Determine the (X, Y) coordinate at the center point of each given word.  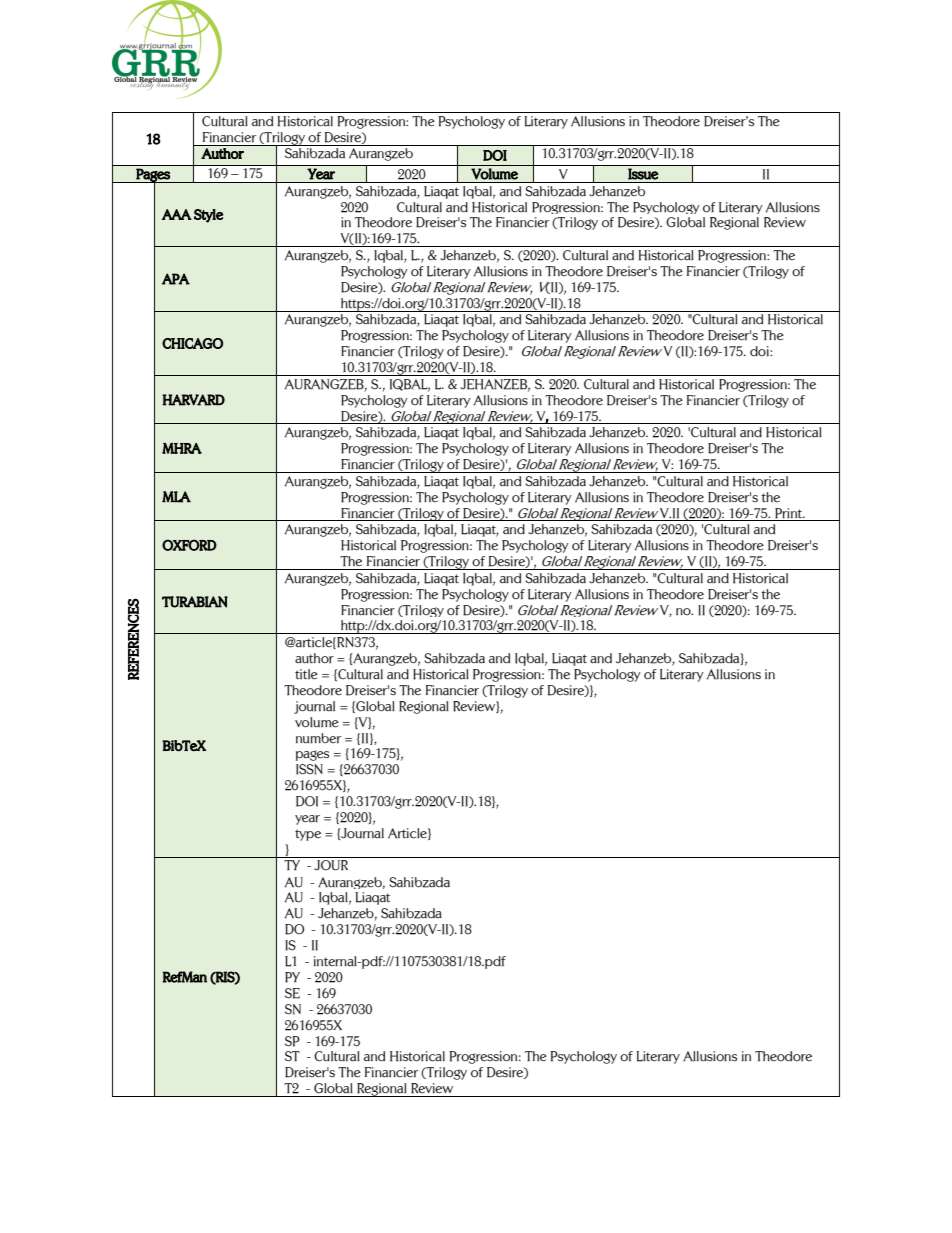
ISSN (309, 769)
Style (209, 216)
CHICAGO (192, 343)
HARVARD (193, 400)
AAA (177, 214)
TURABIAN (195, 602)
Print (790, 513)
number (318, 738)
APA (176, 279)
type (308, 835)
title (306, 674)
